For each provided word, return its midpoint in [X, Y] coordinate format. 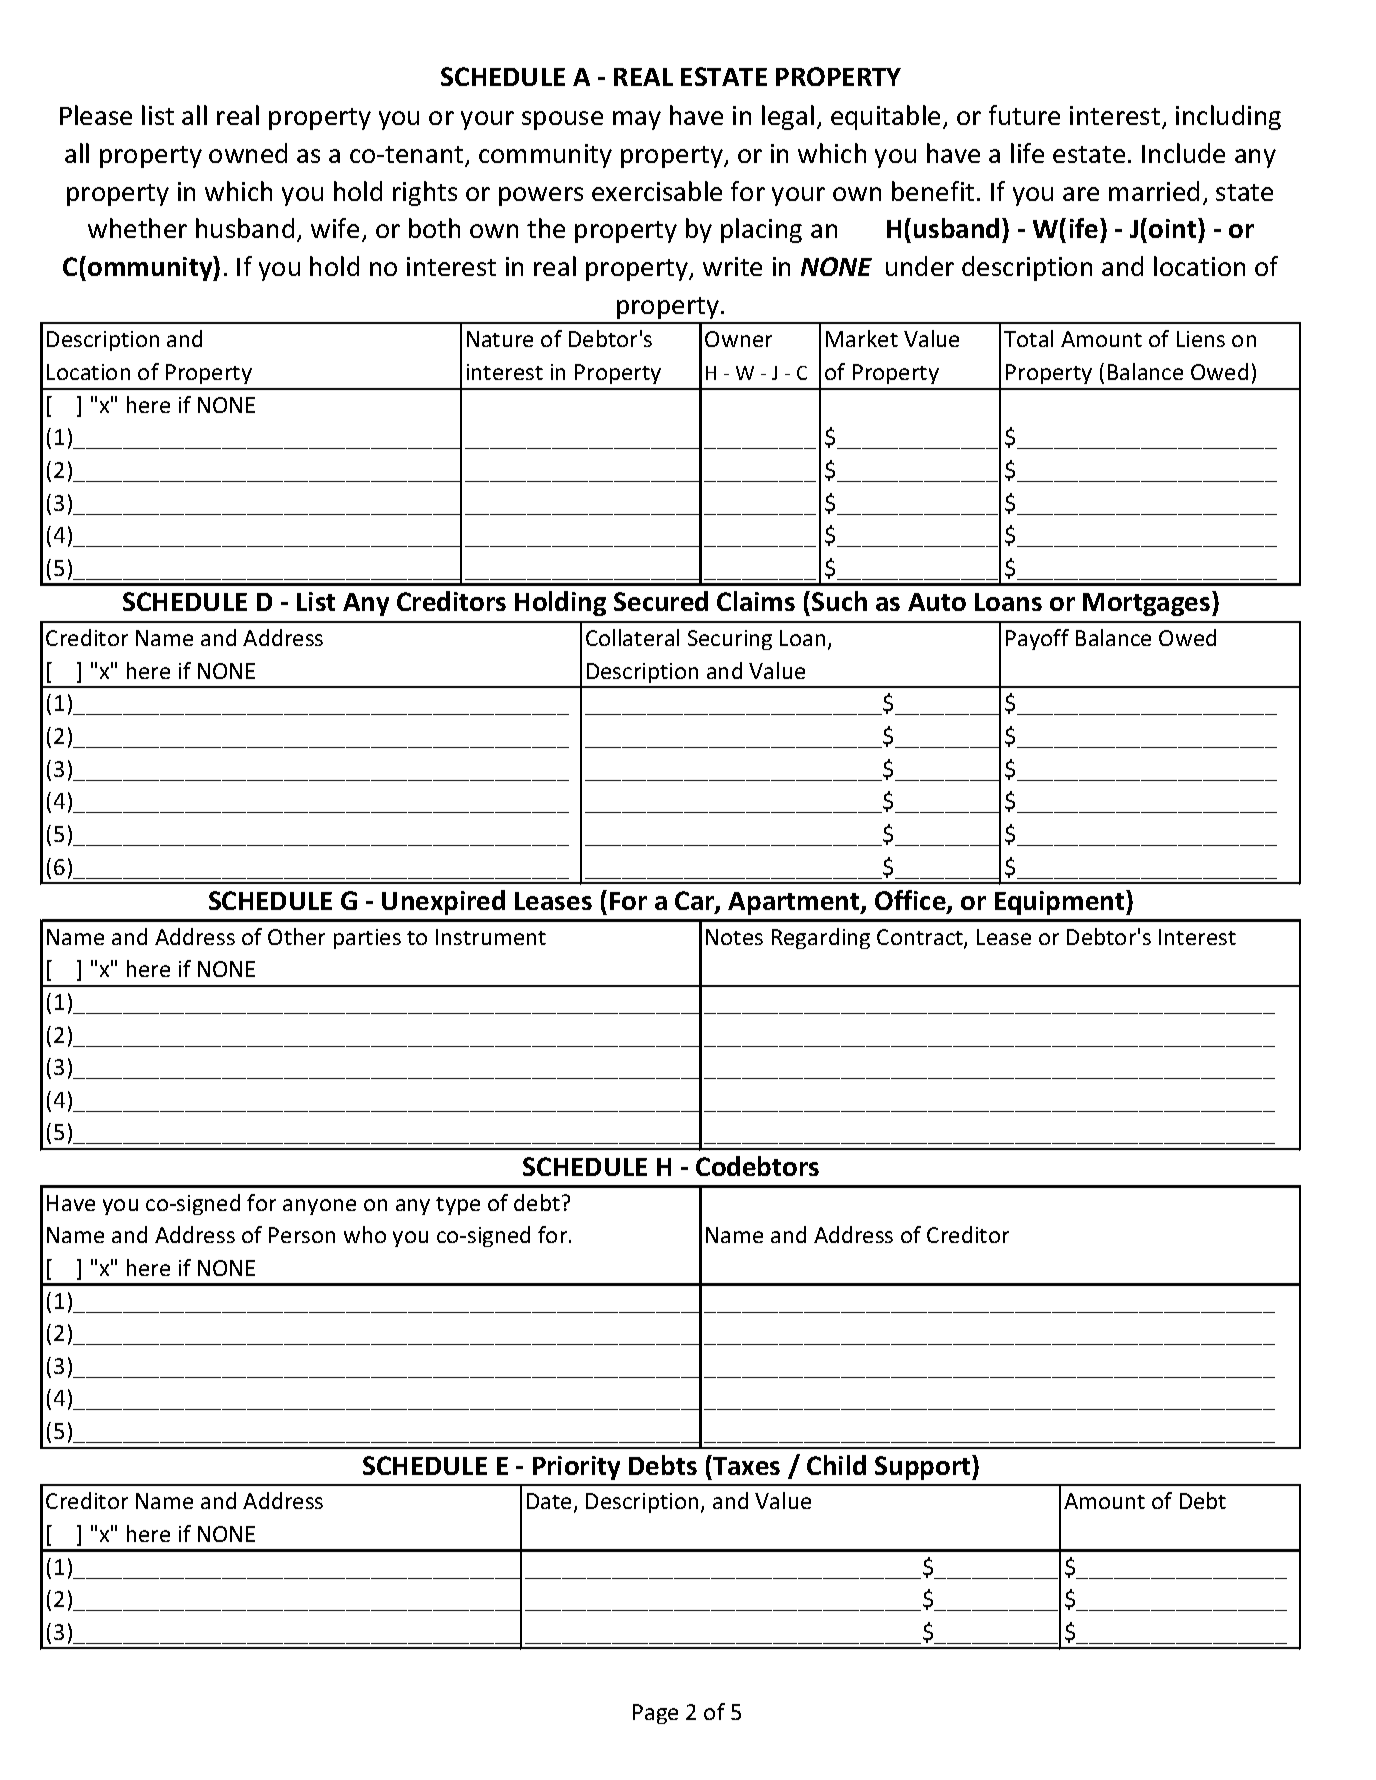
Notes [734, 937]
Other [296, 936]
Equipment [1061, 902]
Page [655, 1714]
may [637, 120]
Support [924, 1467]
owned [248, 153]
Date [549, 1501]
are [1081, 194]
